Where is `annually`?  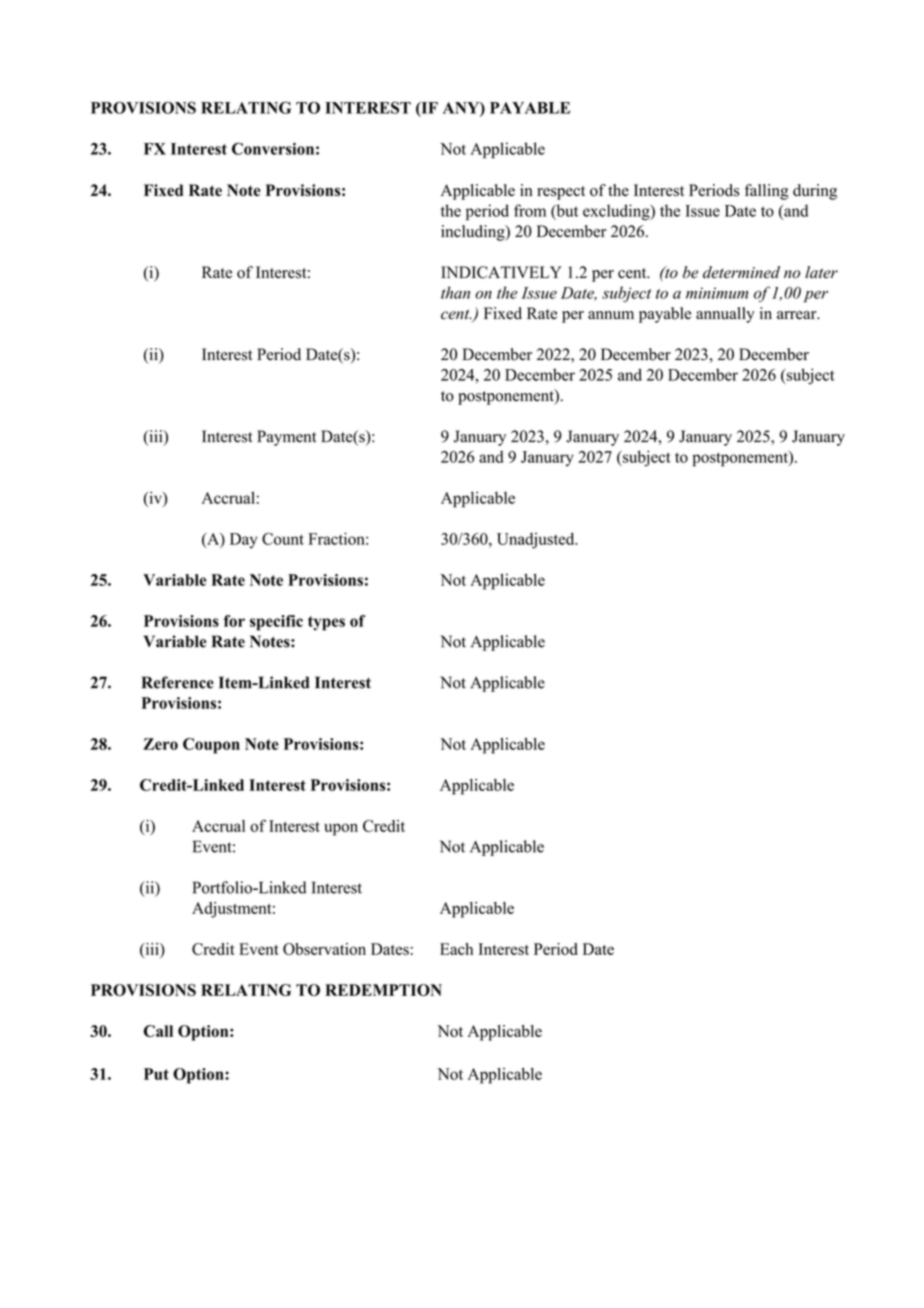 annually is located at coordinates (725, 315).
